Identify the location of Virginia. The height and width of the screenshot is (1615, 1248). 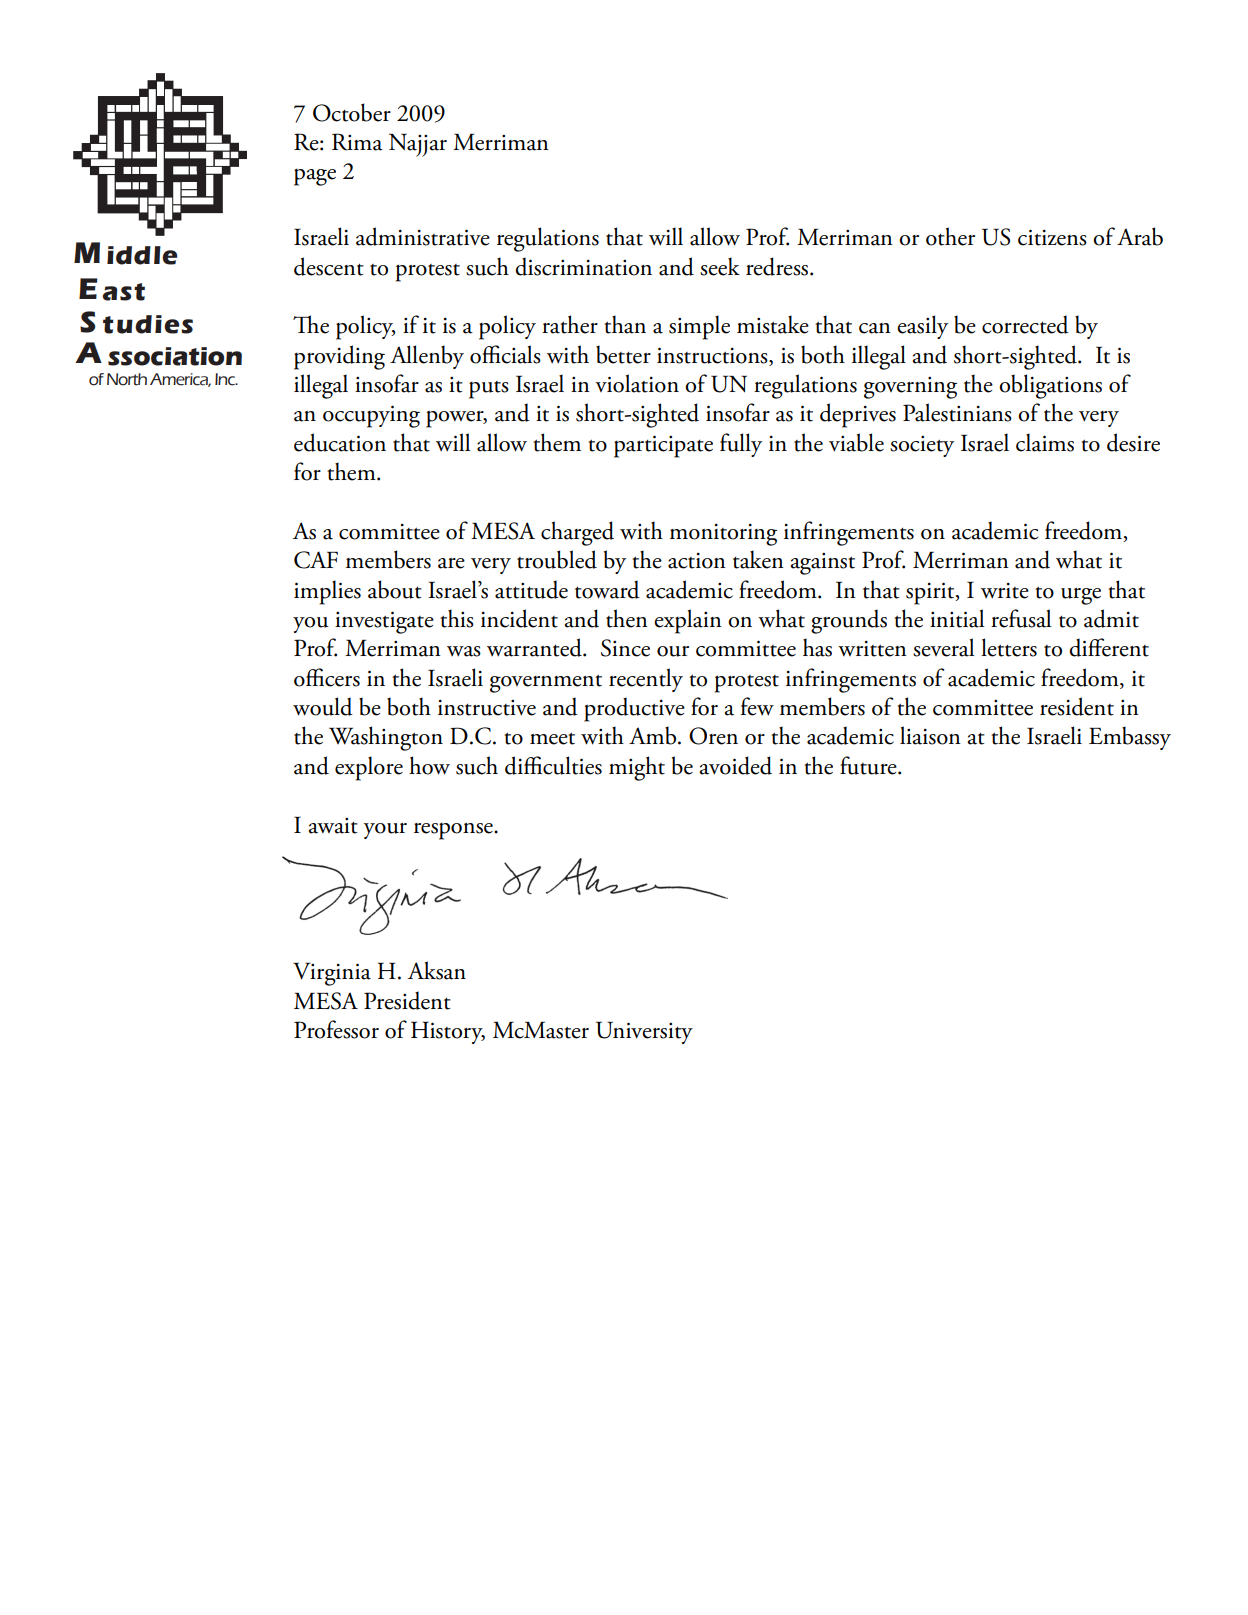
(332, 974).
